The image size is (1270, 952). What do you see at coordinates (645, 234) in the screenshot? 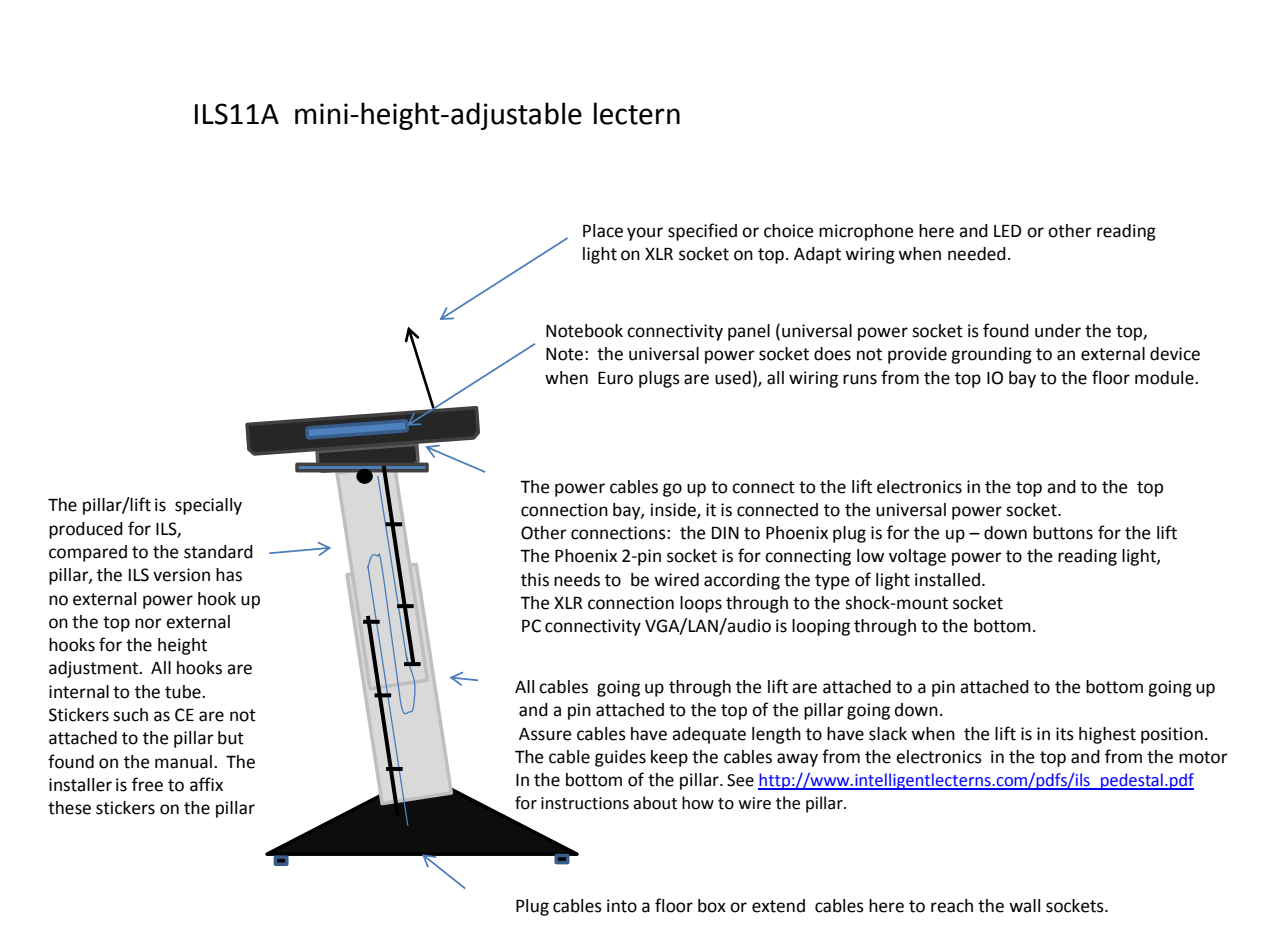
I see `your` at bounding box center [645, 234].
